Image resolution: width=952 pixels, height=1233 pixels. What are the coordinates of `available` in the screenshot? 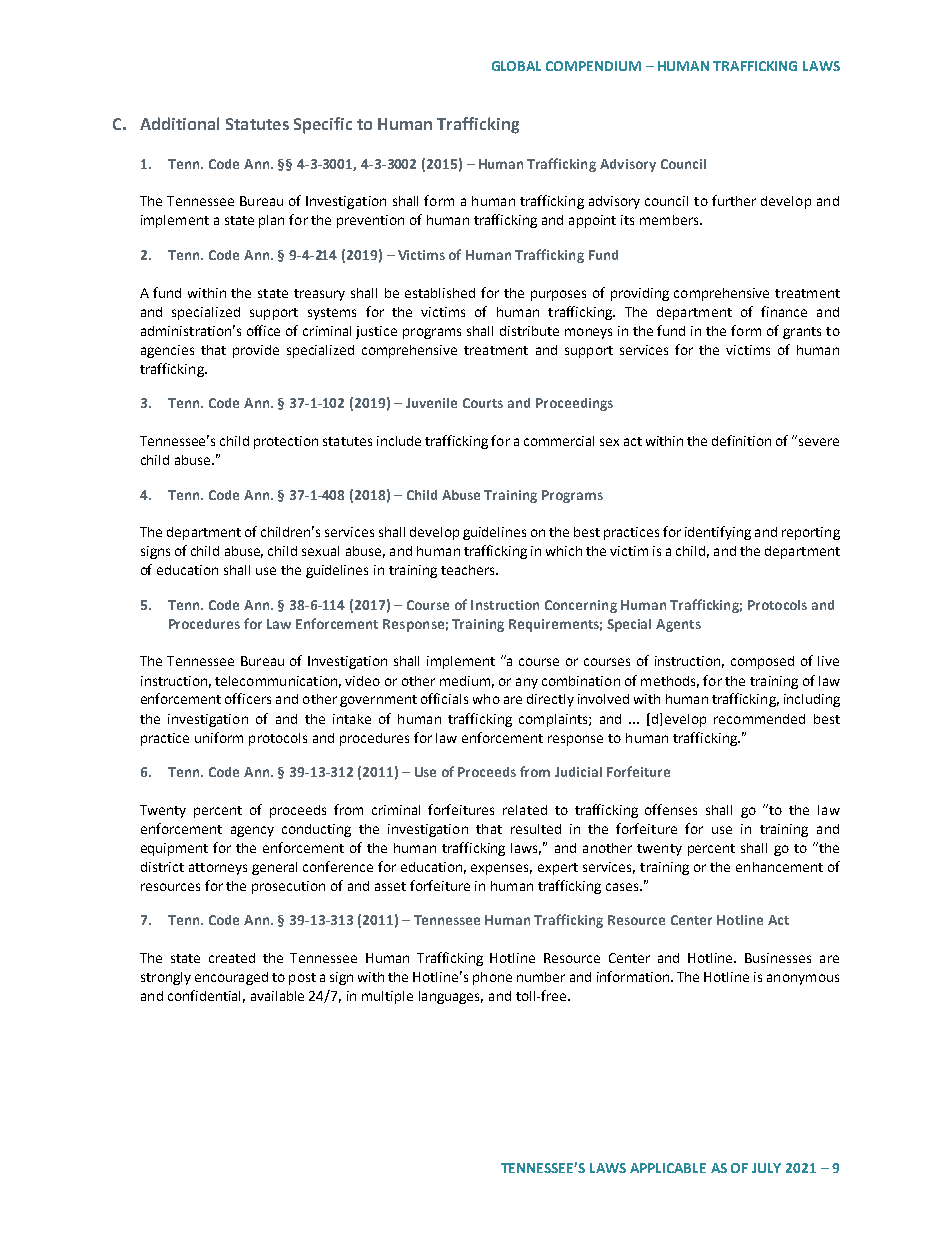 It's located at (277, 996).
